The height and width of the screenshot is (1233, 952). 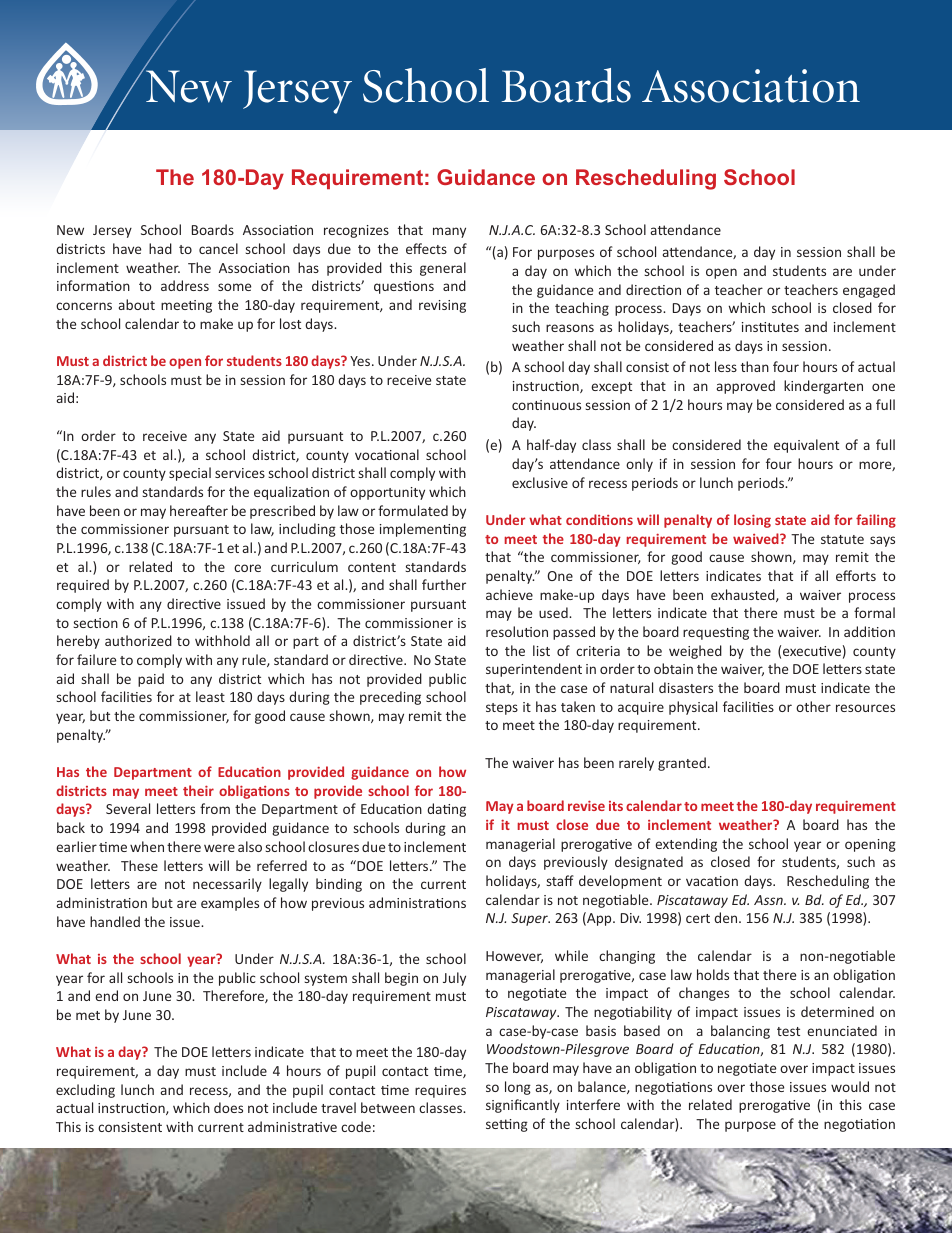 I want to click on Several, so click(x=128, y=808).
